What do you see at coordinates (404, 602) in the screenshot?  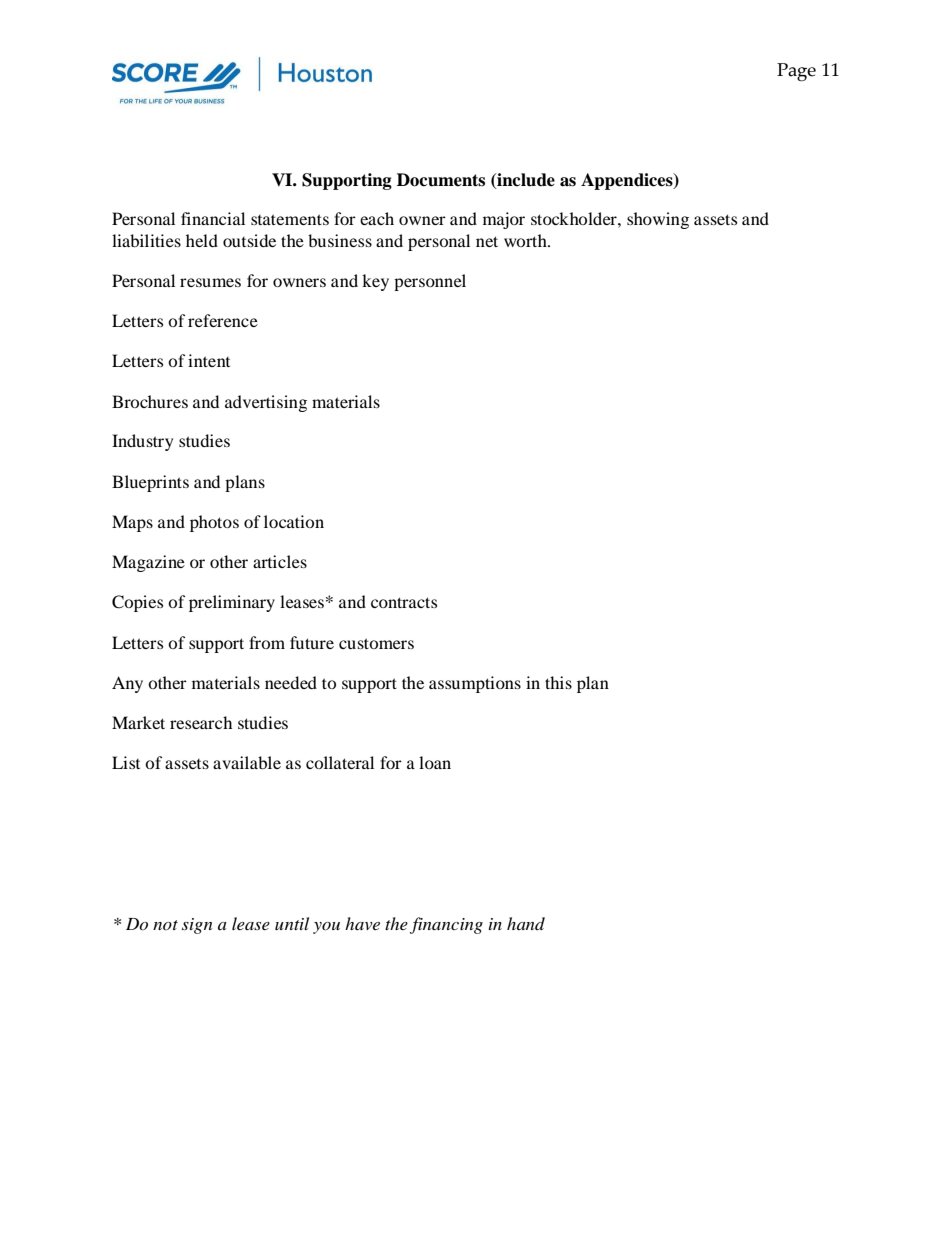 I see `contracts` at bounding box center [404, 602].
